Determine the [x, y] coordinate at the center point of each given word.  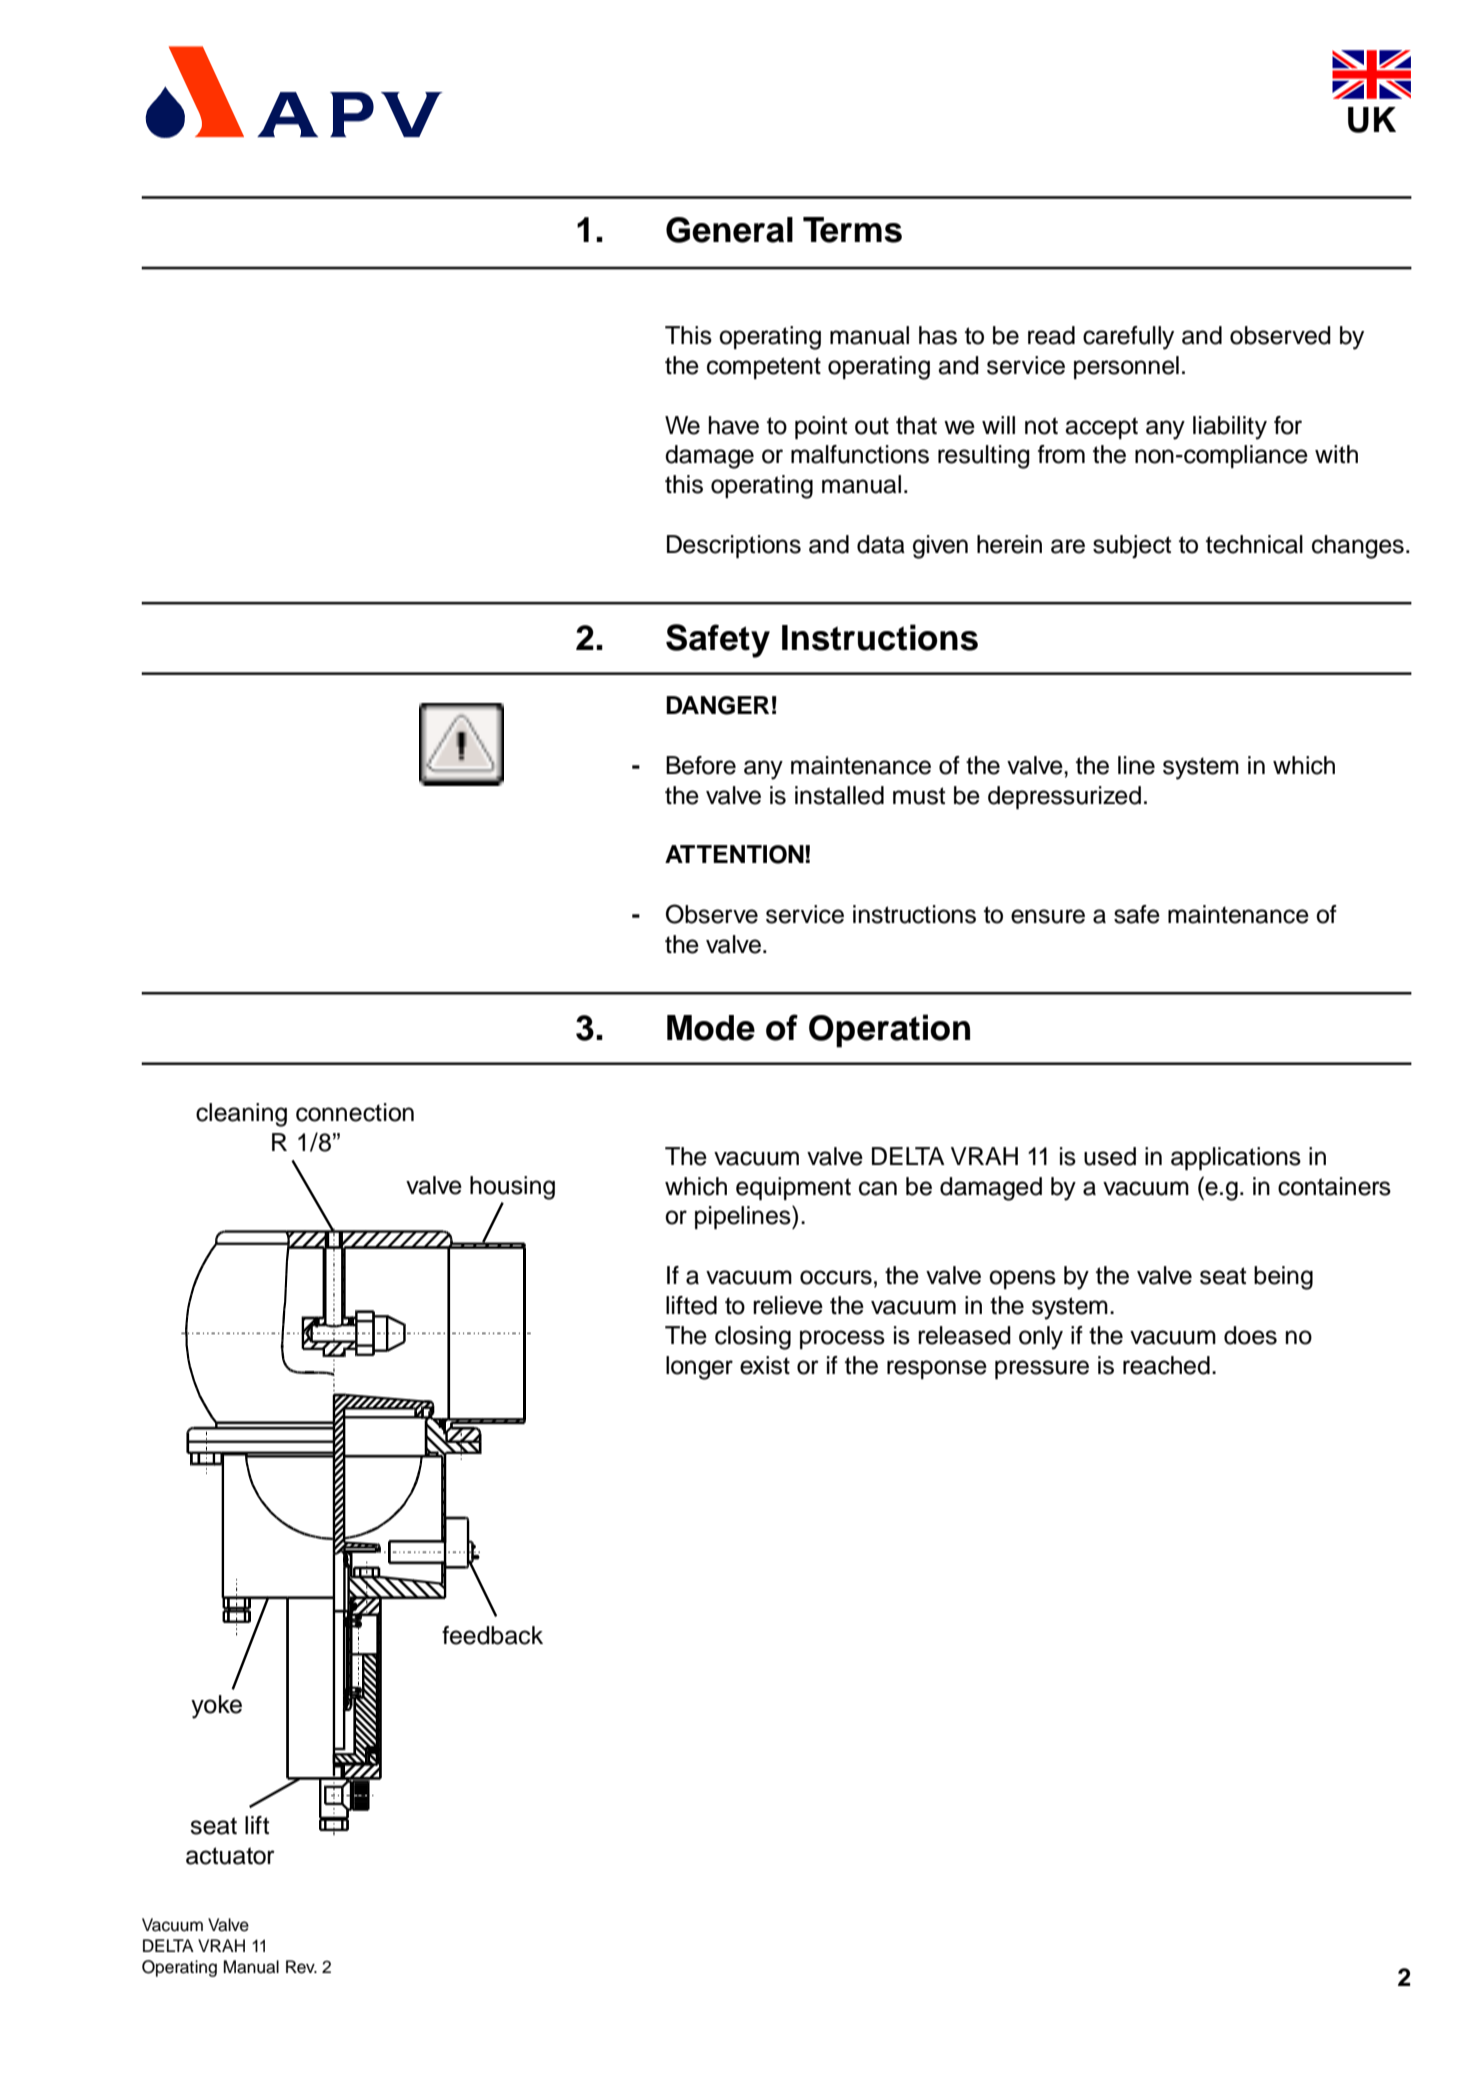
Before [701, 765]
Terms [852, 230]
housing [512, 1188]
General [729, 230]
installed [839, 795]
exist [765, 1365]
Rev [301, 1967]
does [1250, 1335]
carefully [1128, 338]
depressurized [1064, 797]
